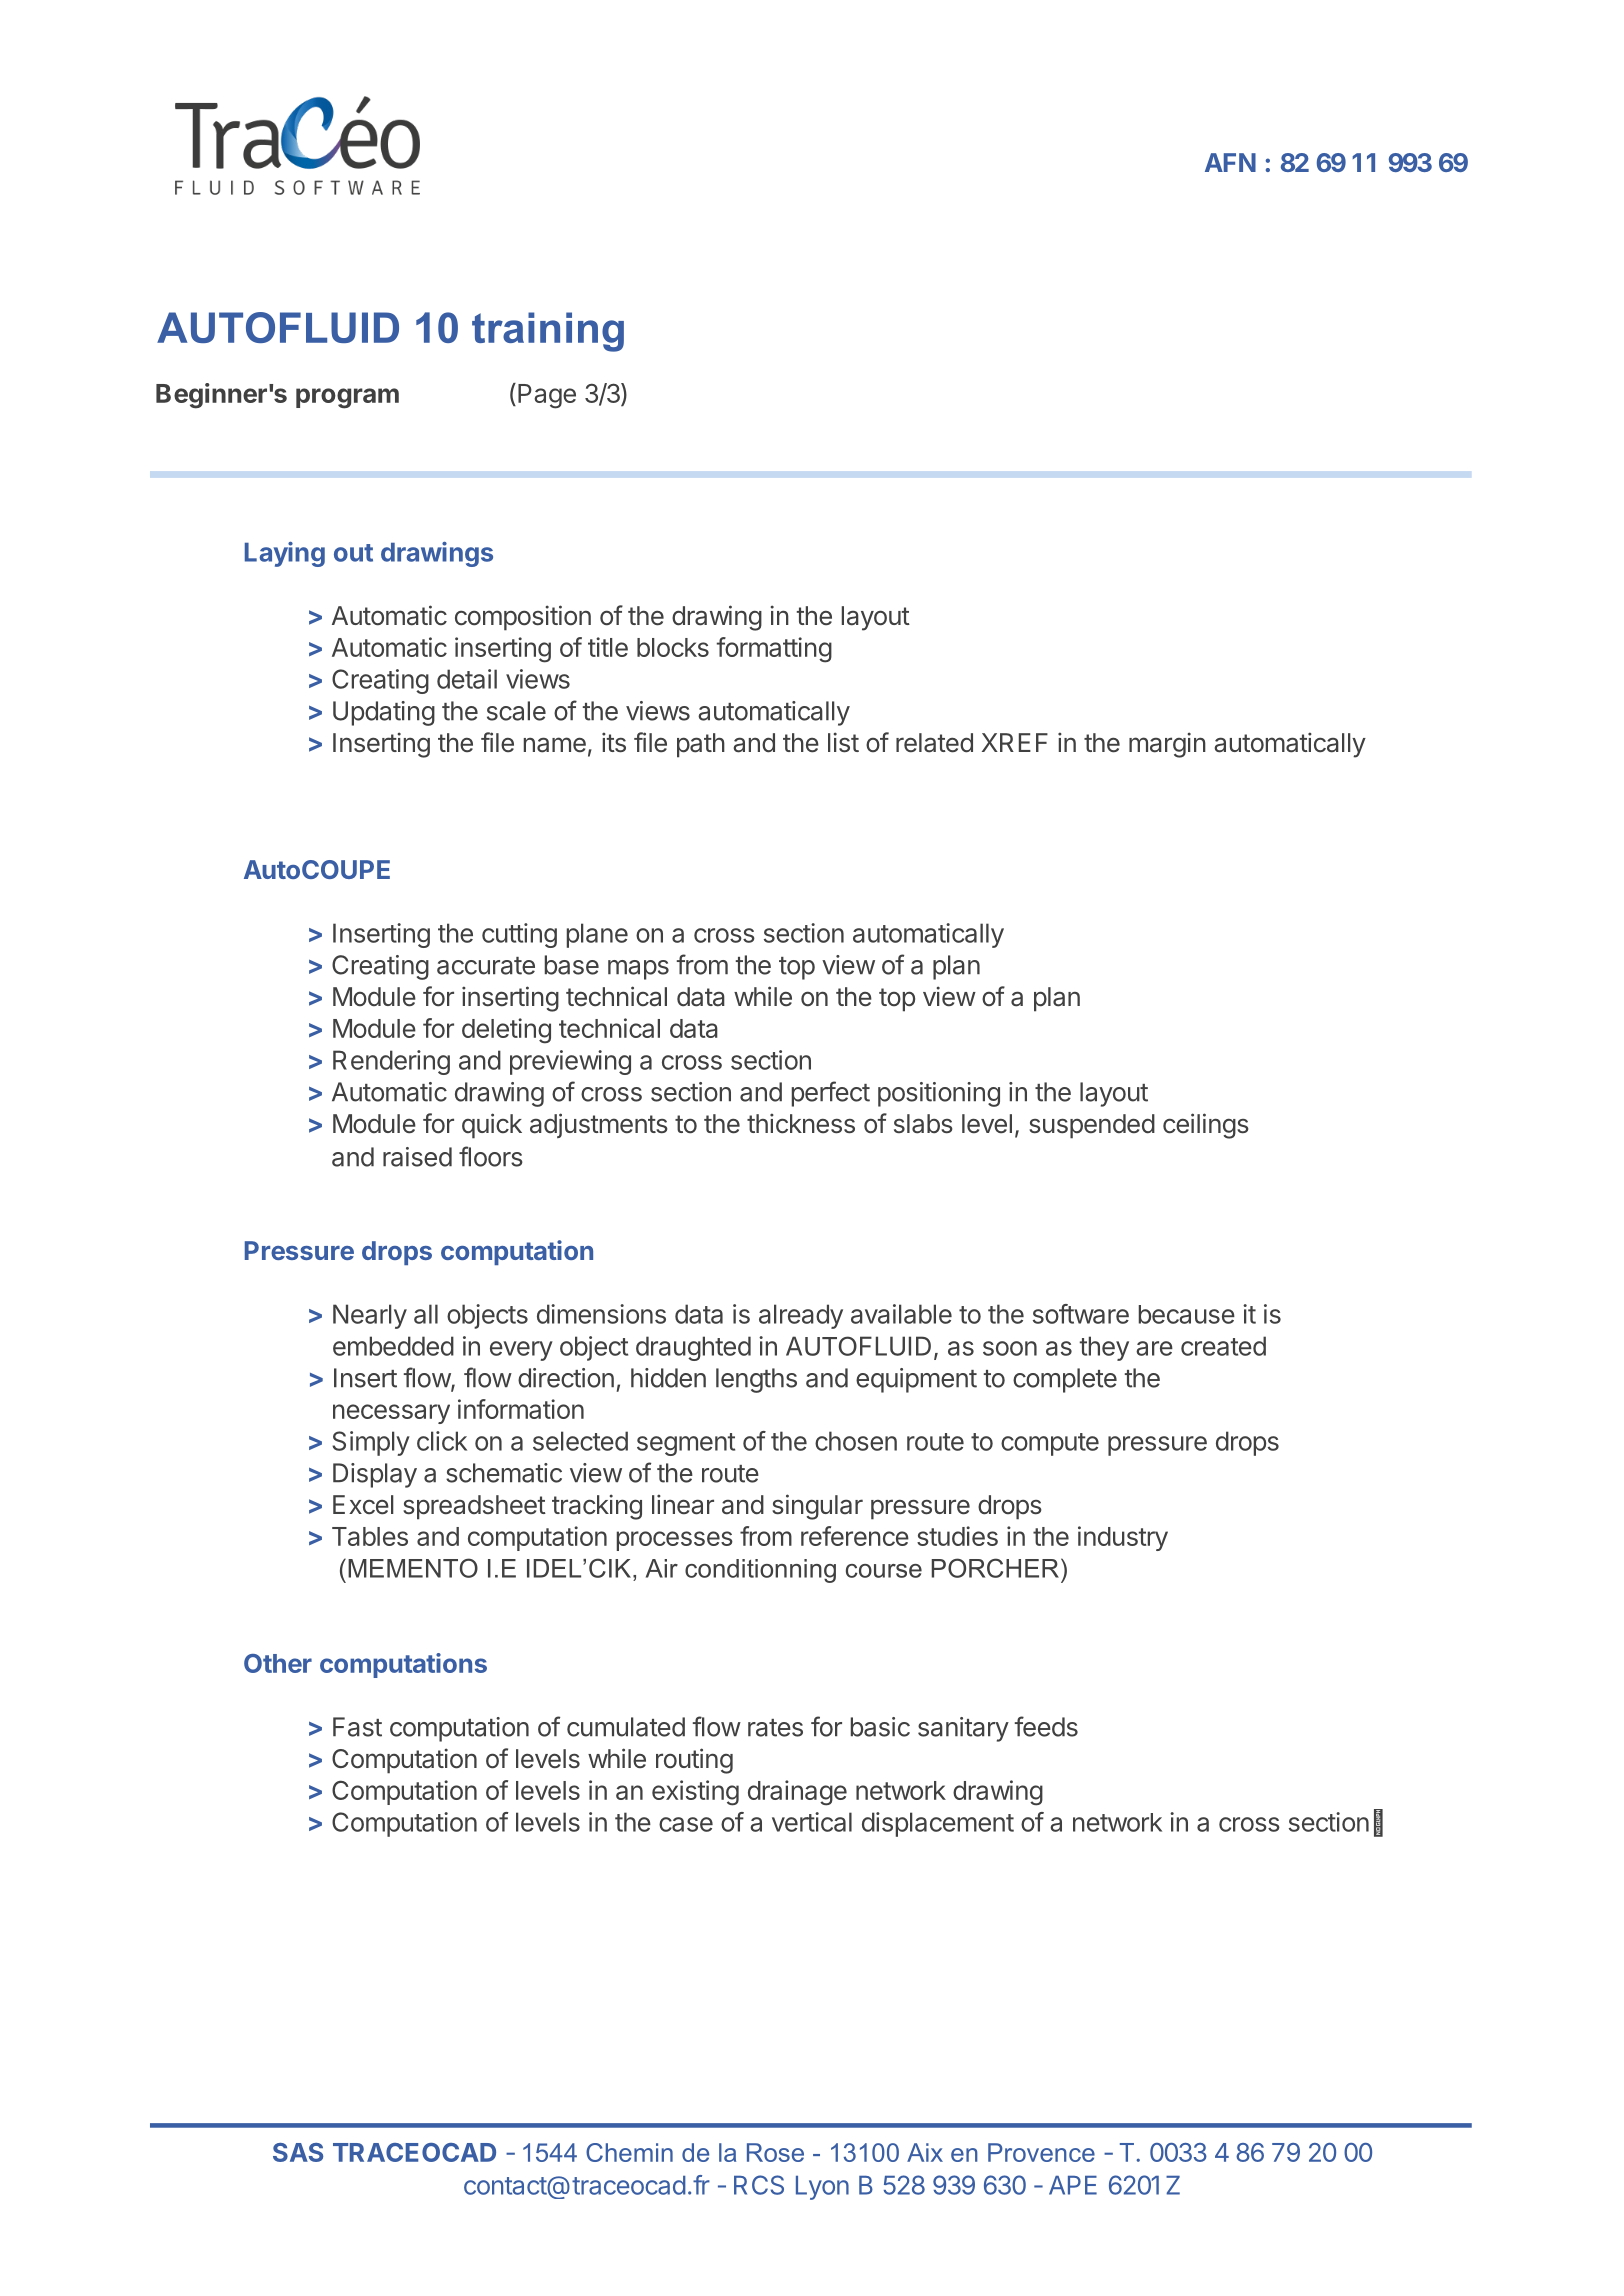 This screenshot has width=1624, height=2296. Describe the element at coordinates (775, 2152) in the screenshot. I see `Rose` at that location.
